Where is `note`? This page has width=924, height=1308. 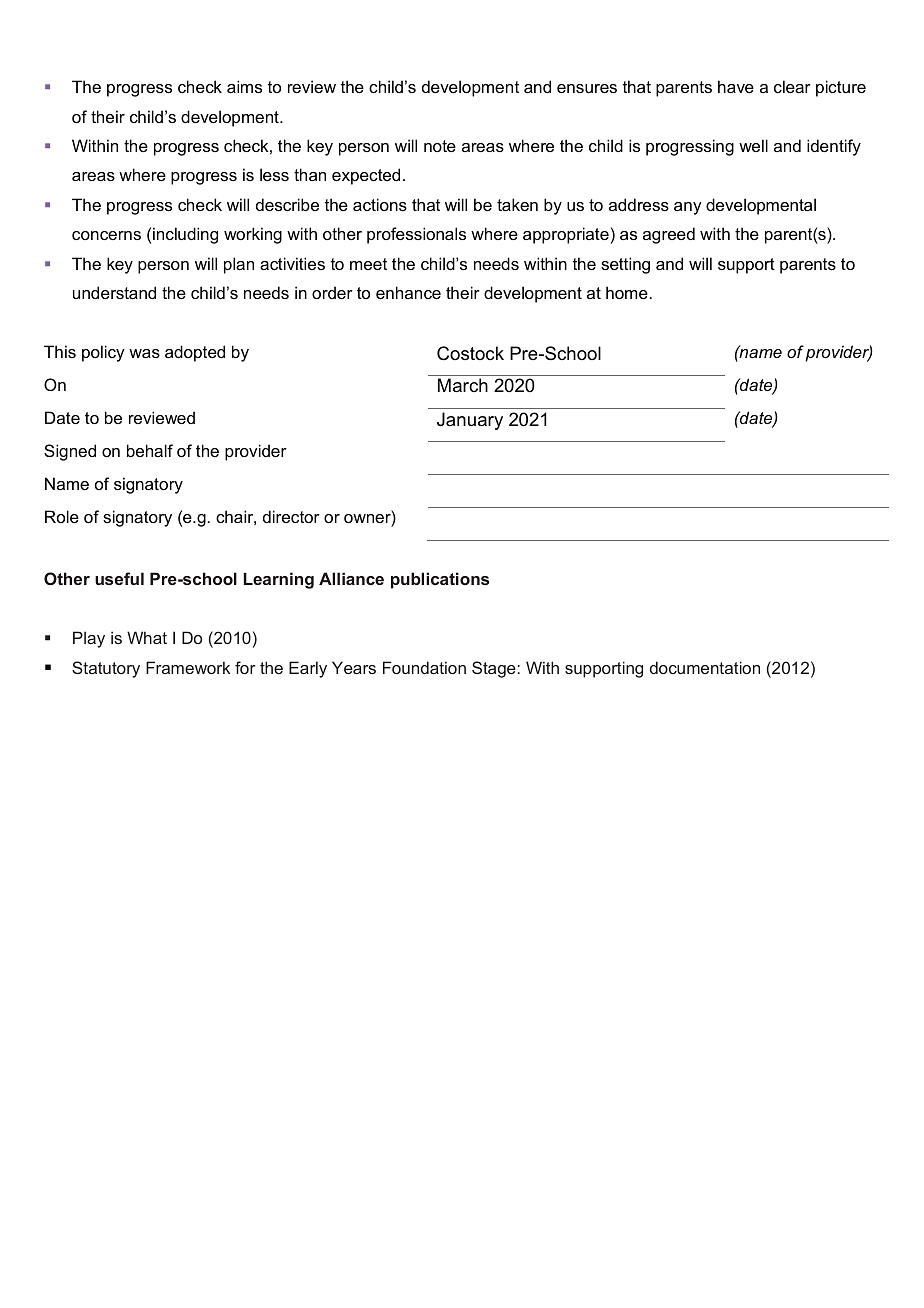
note is located at coordinates (440, 146).
